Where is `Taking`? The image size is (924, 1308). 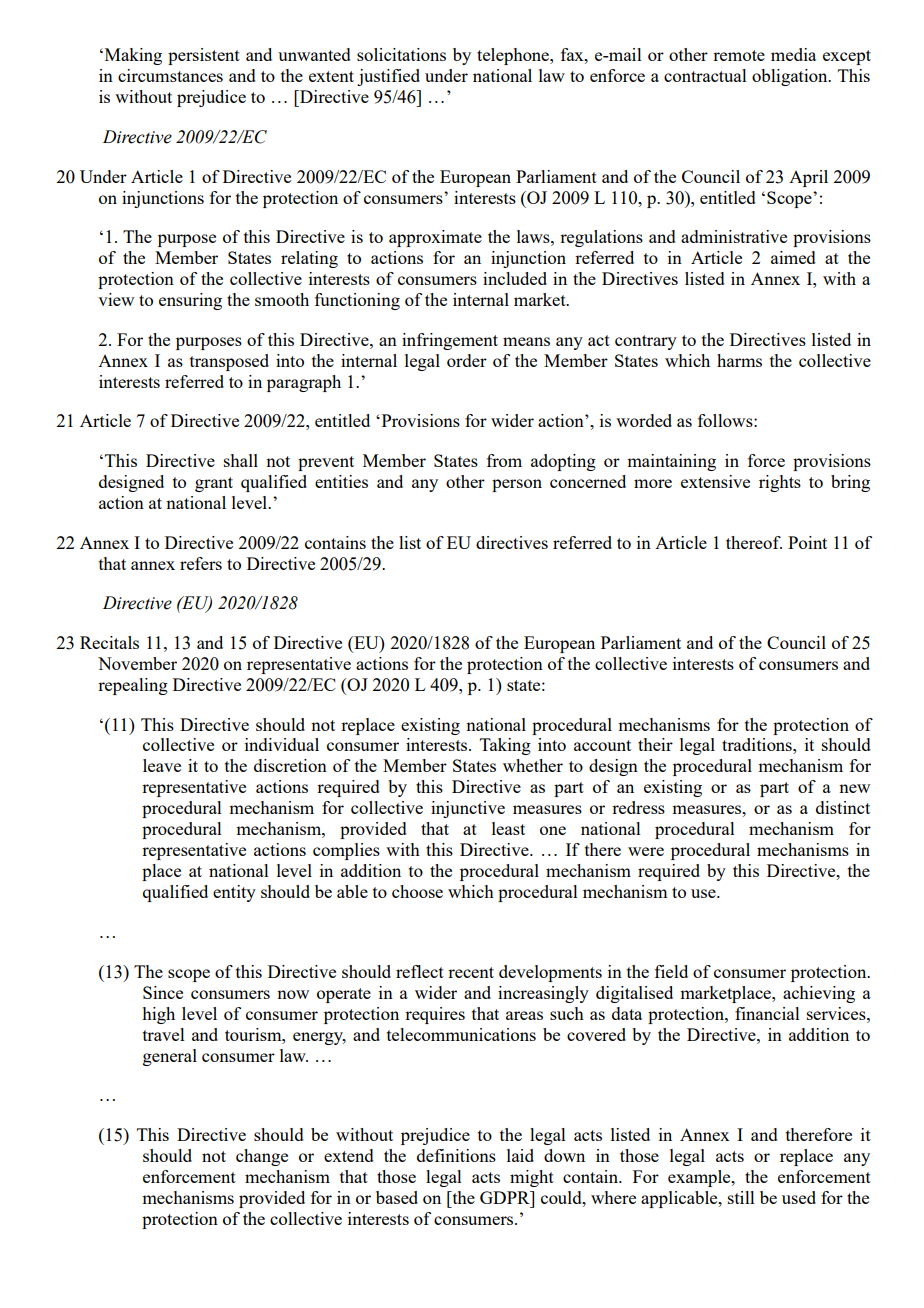 Taking is located at coordinates (505, 746).
